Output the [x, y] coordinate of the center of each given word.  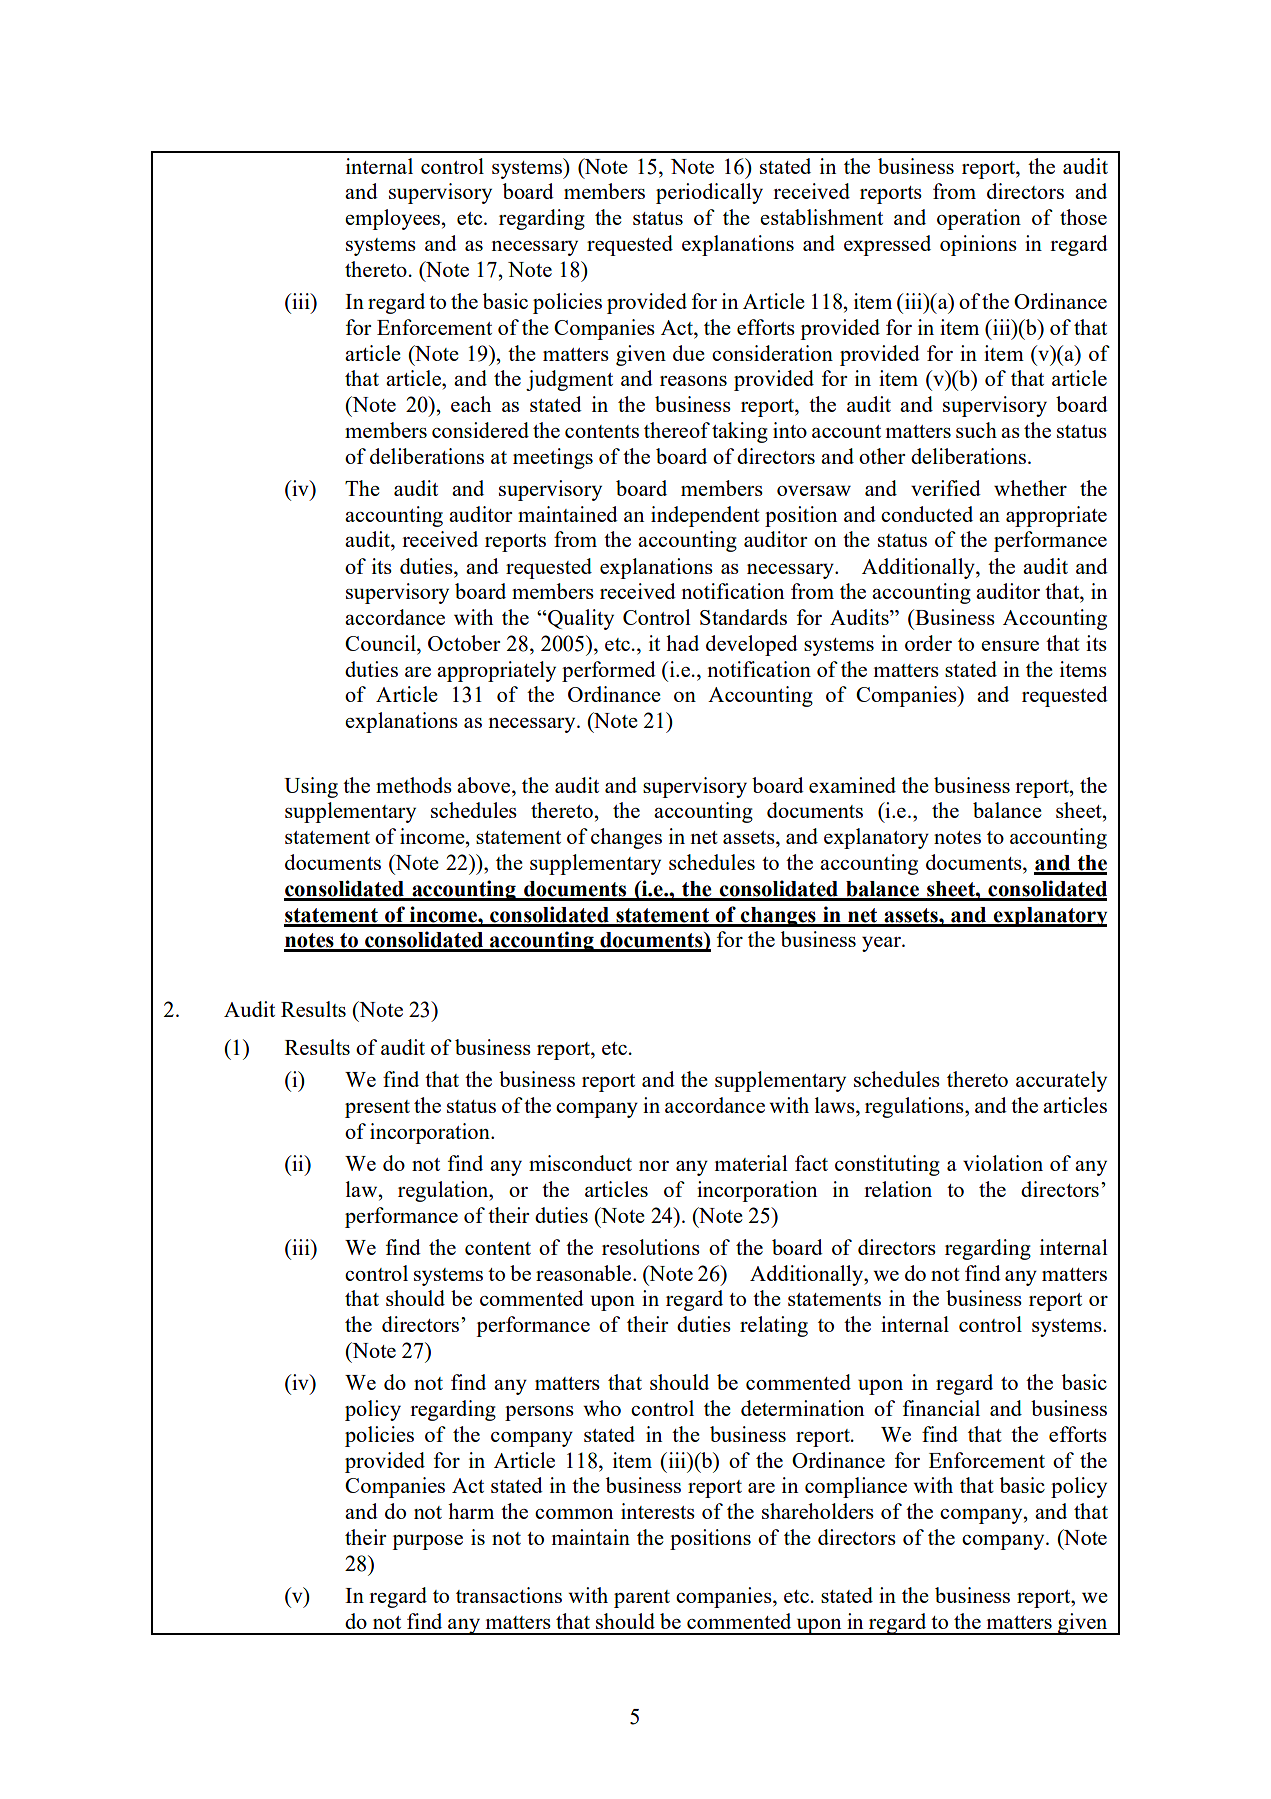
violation [1003, 1163]
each [471, 404]
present [377, 1109]
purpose [427, 1542]
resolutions [651, 1247]
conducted [927, 514]
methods [414, 785]
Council [381, 643]
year [883, 944]
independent [705, 516]
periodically [709, 193]
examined [852, 785]
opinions [978, 245]
